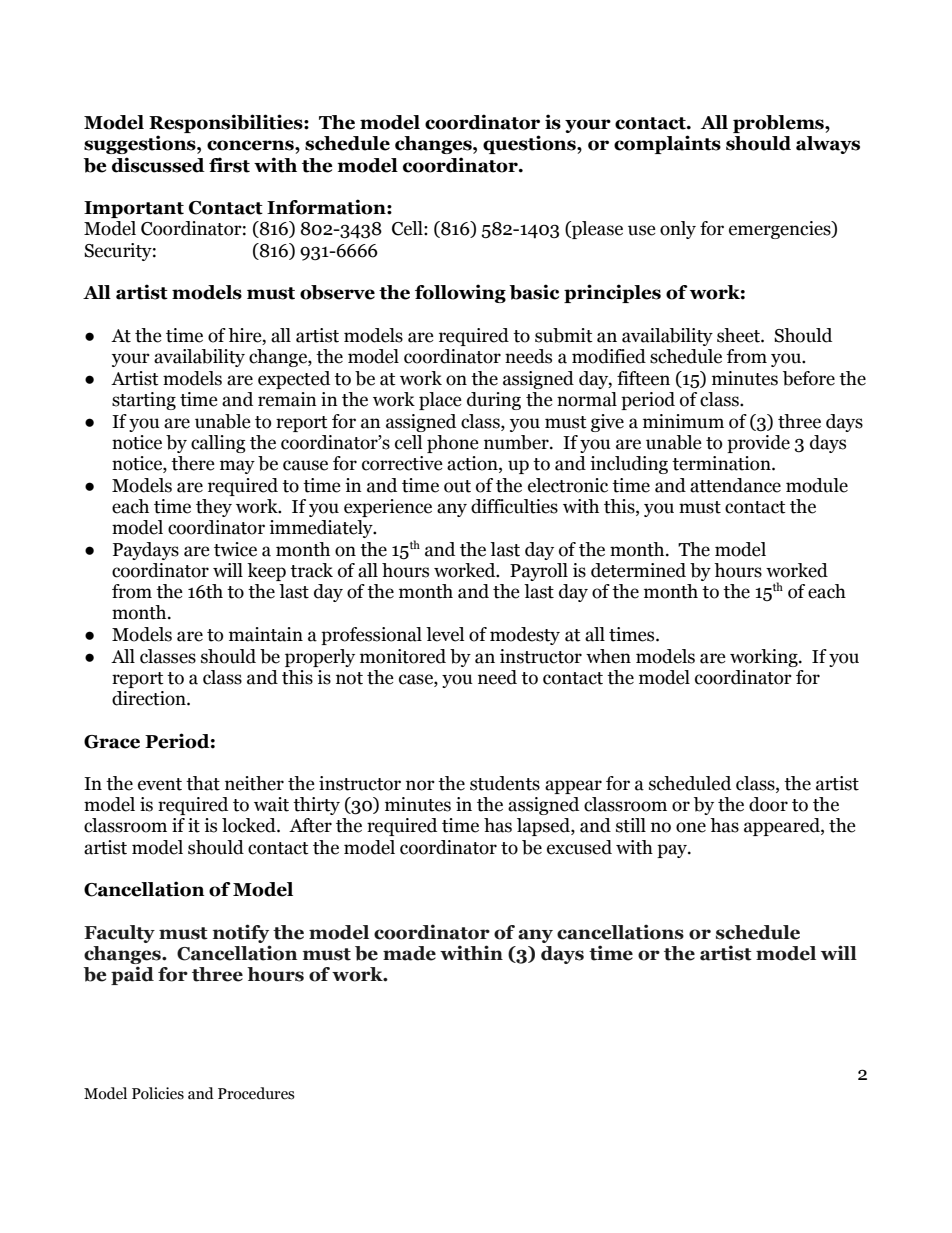 The image size is (952, 1233). I want to click on Policies, so click(158, 1093).
